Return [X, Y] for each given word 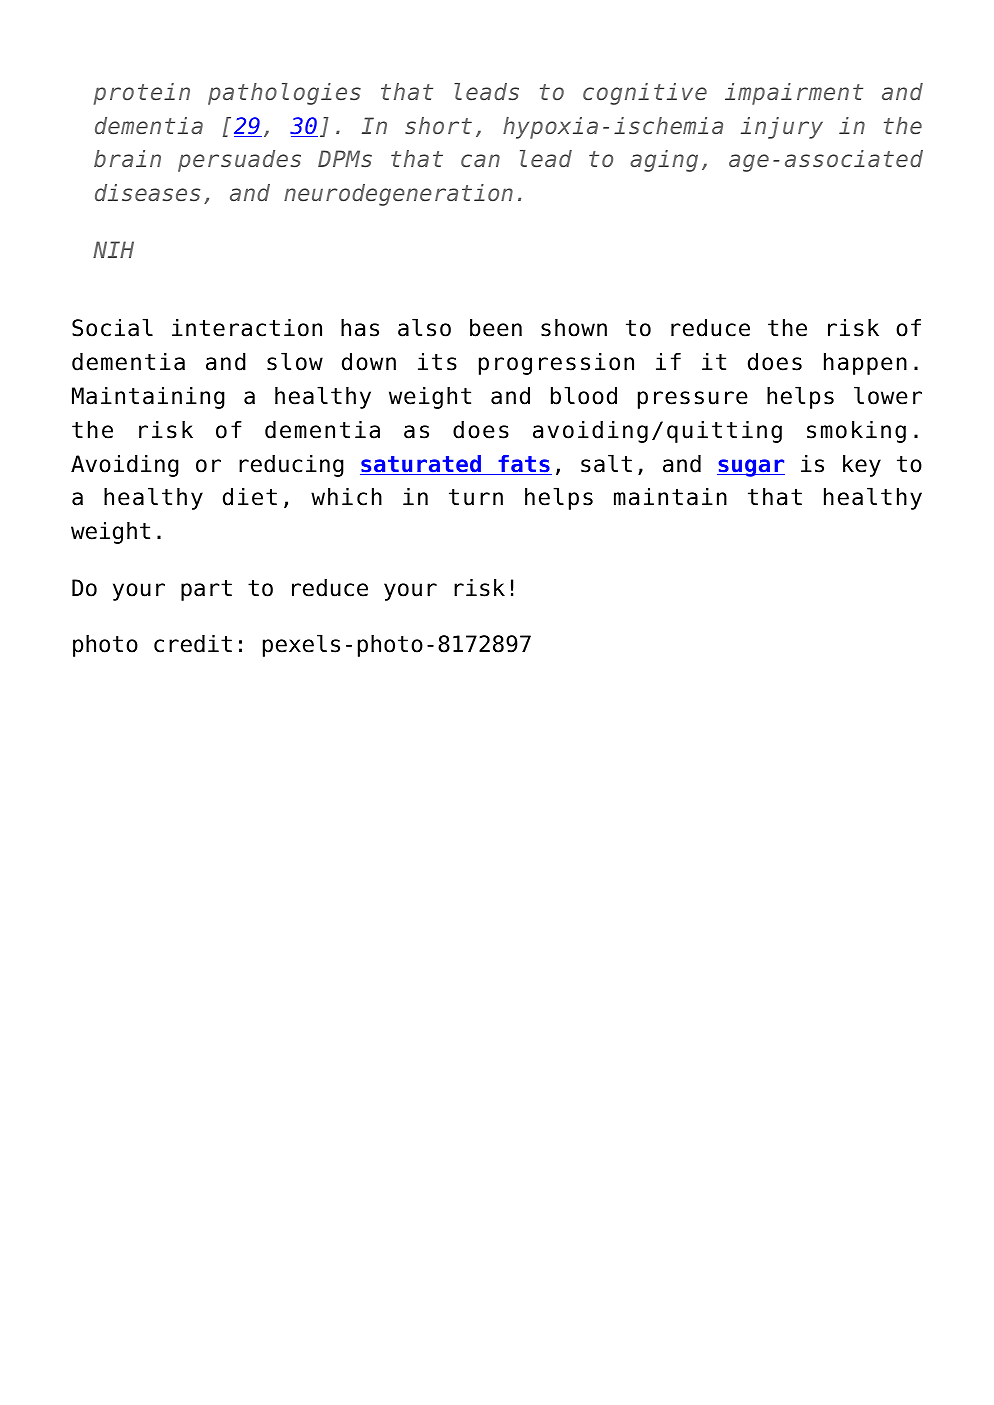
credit [193, 644]
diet [250, 497]
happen [865, 364]
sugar [751, 468]
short [438, 125]
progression [556, 364]
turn [476, 497]
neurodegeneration [398, 195]
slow [295, 361]
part [206, 590]
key [862, 466]
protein [142, 94]
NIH [113, 249]
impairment [794, 94]
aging [664, 161]
